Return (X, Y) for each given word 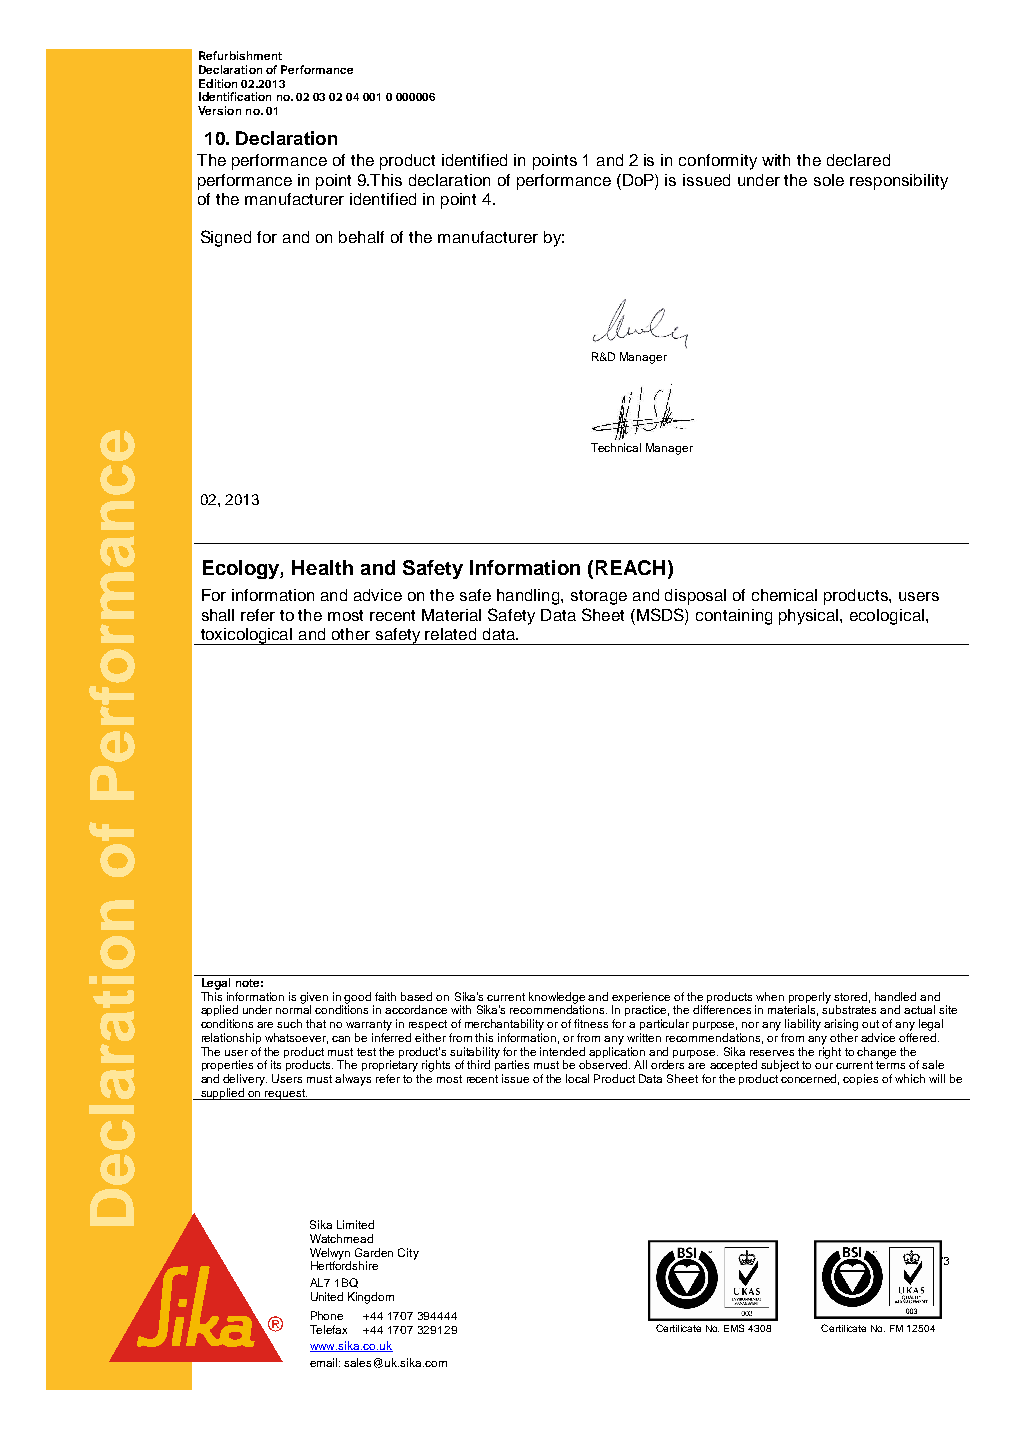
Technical (616, 447)
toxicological (247, 636)
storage (599, 597)
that (316, 1023)
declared (858, 160)
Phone (327, 1315)
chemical (784, 595)
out (870, 1024)
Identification (235, 96)
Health (322, 567)
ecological (887, 617)
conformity (718, 162)
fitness (591, 1023)
